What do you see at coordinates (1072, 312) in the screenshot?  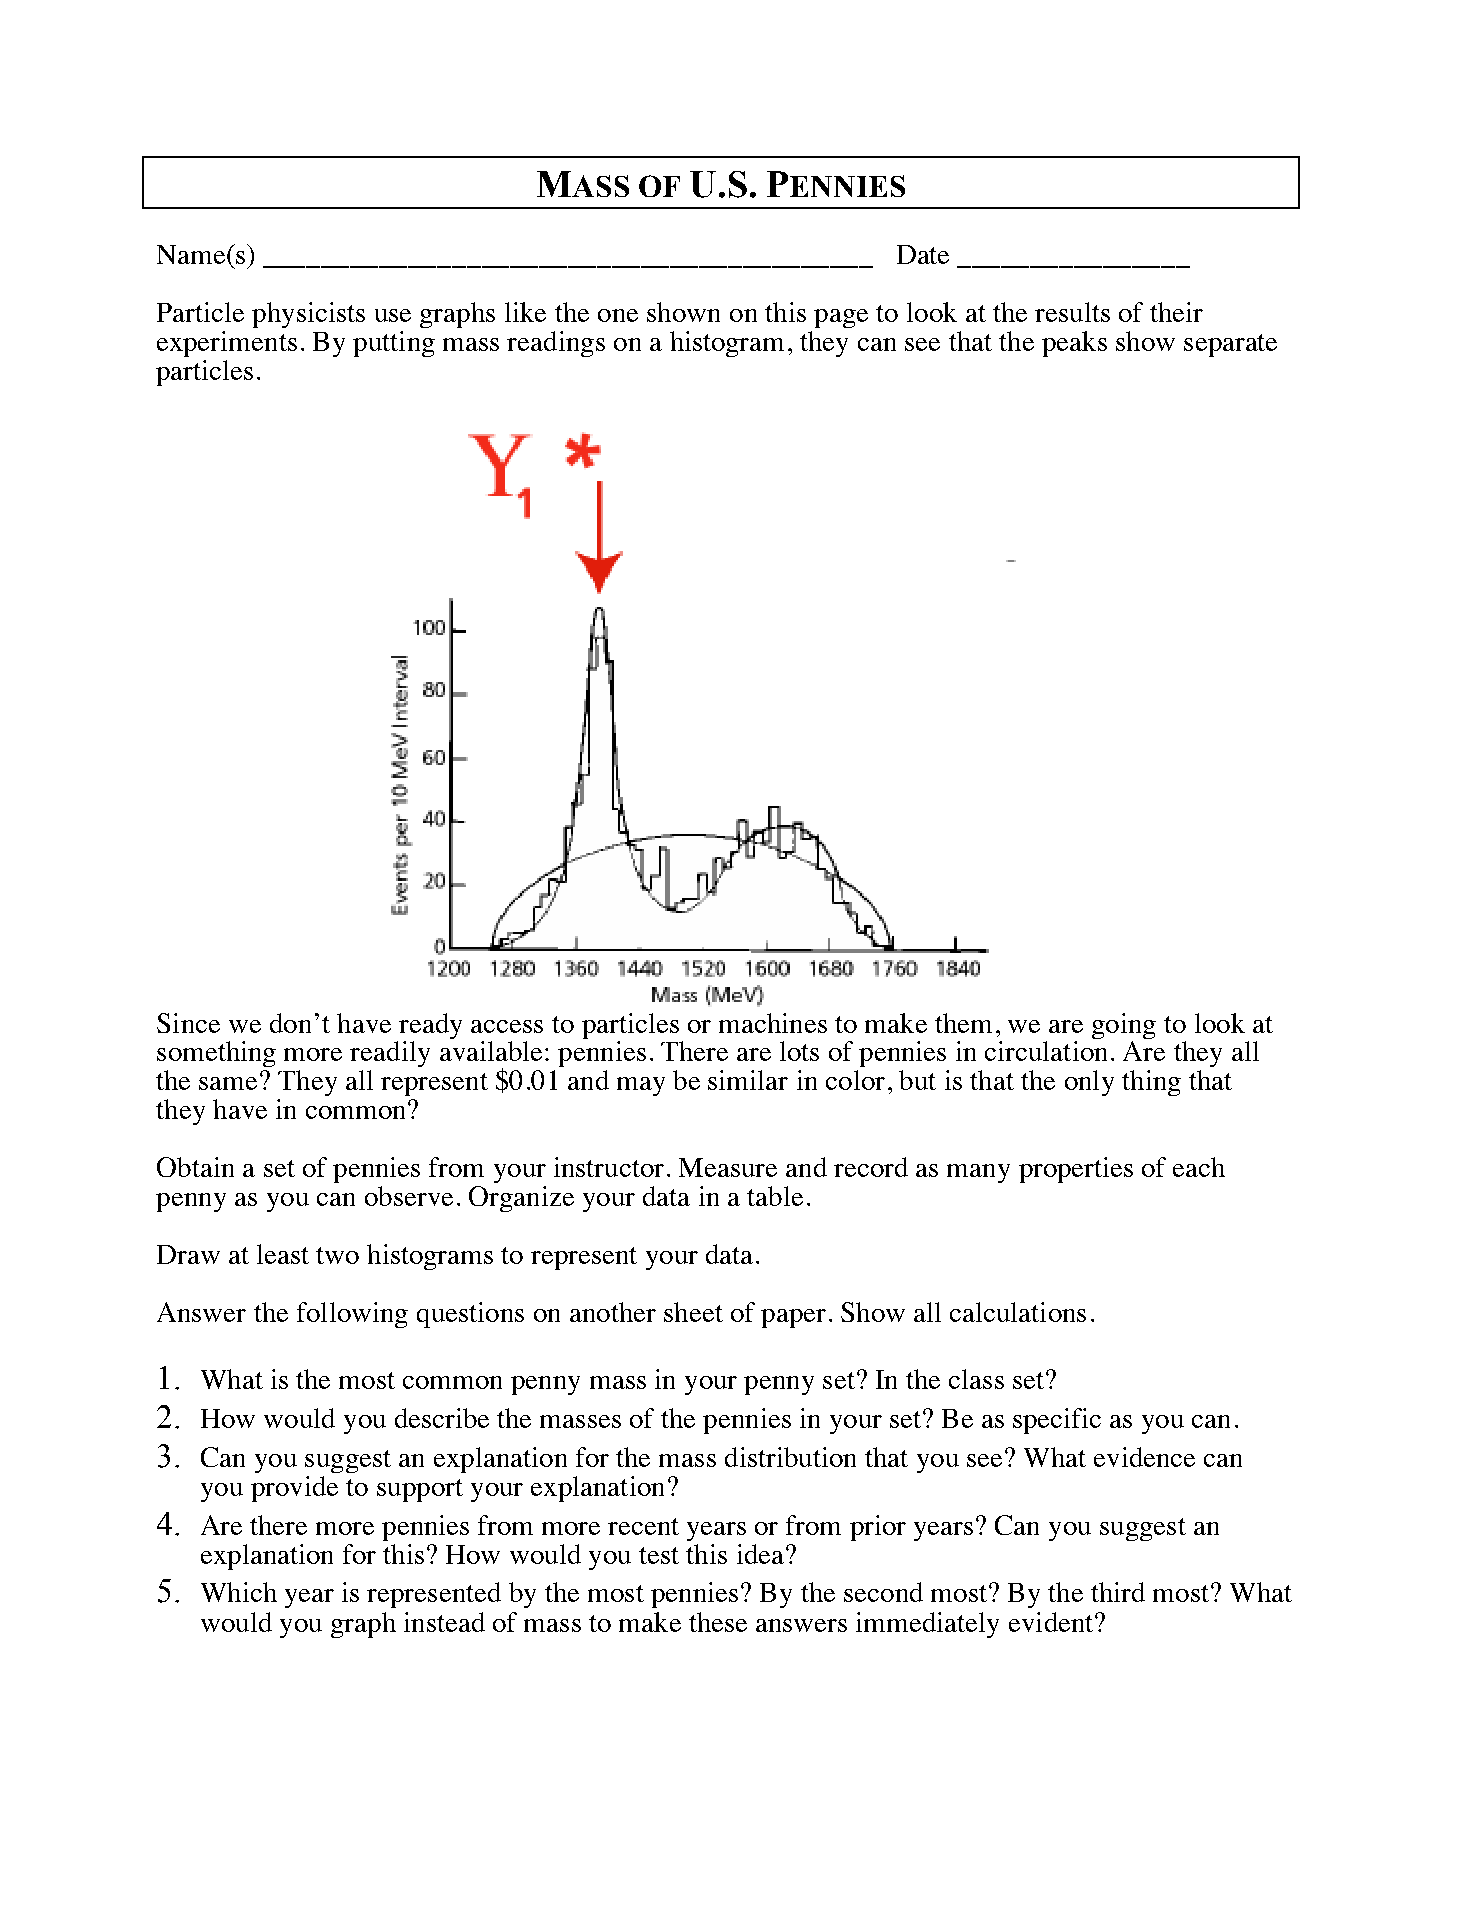 I see `results` at bounding box center [1072, 312].
